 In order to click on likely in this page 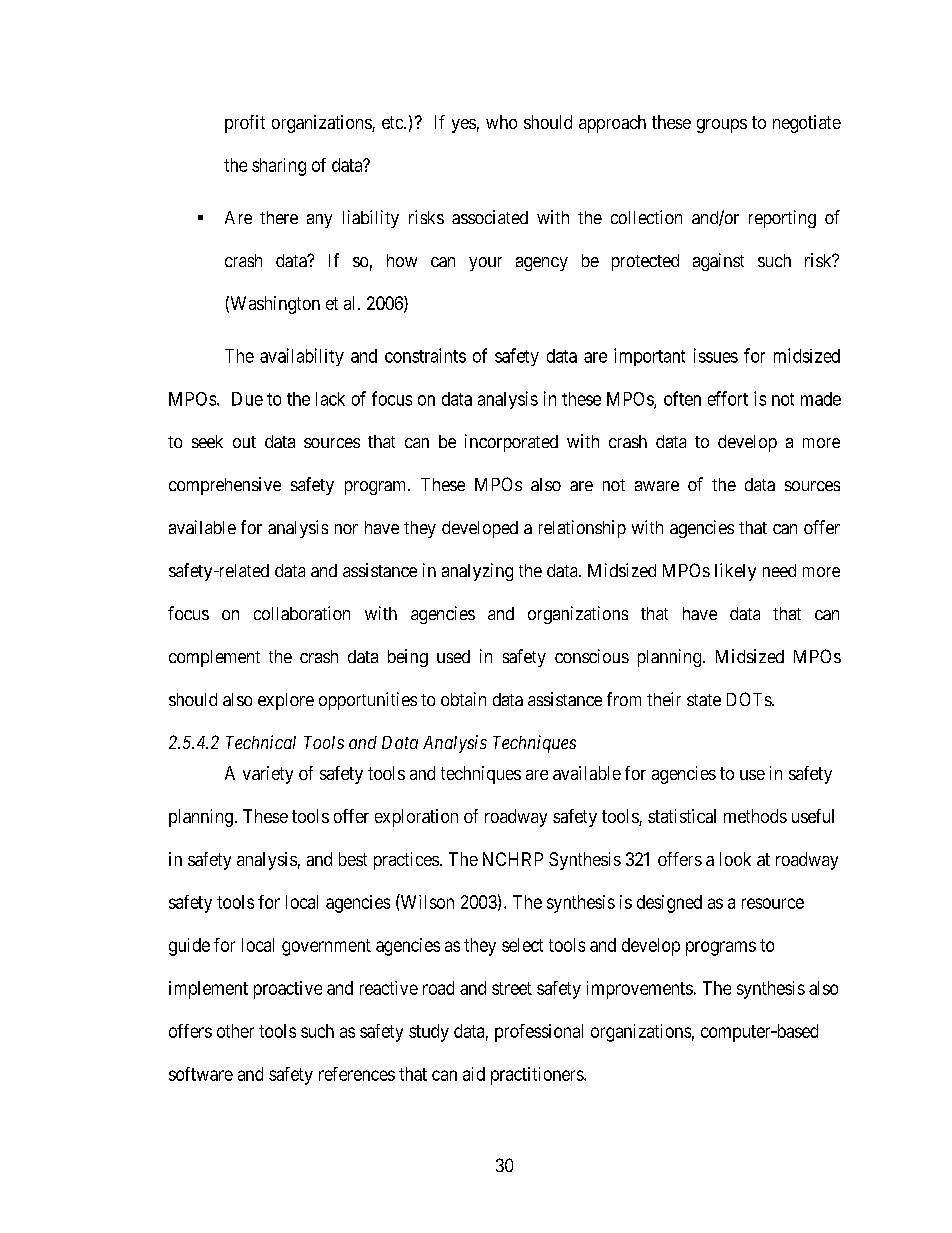, I will do `click(735, 572)`.
